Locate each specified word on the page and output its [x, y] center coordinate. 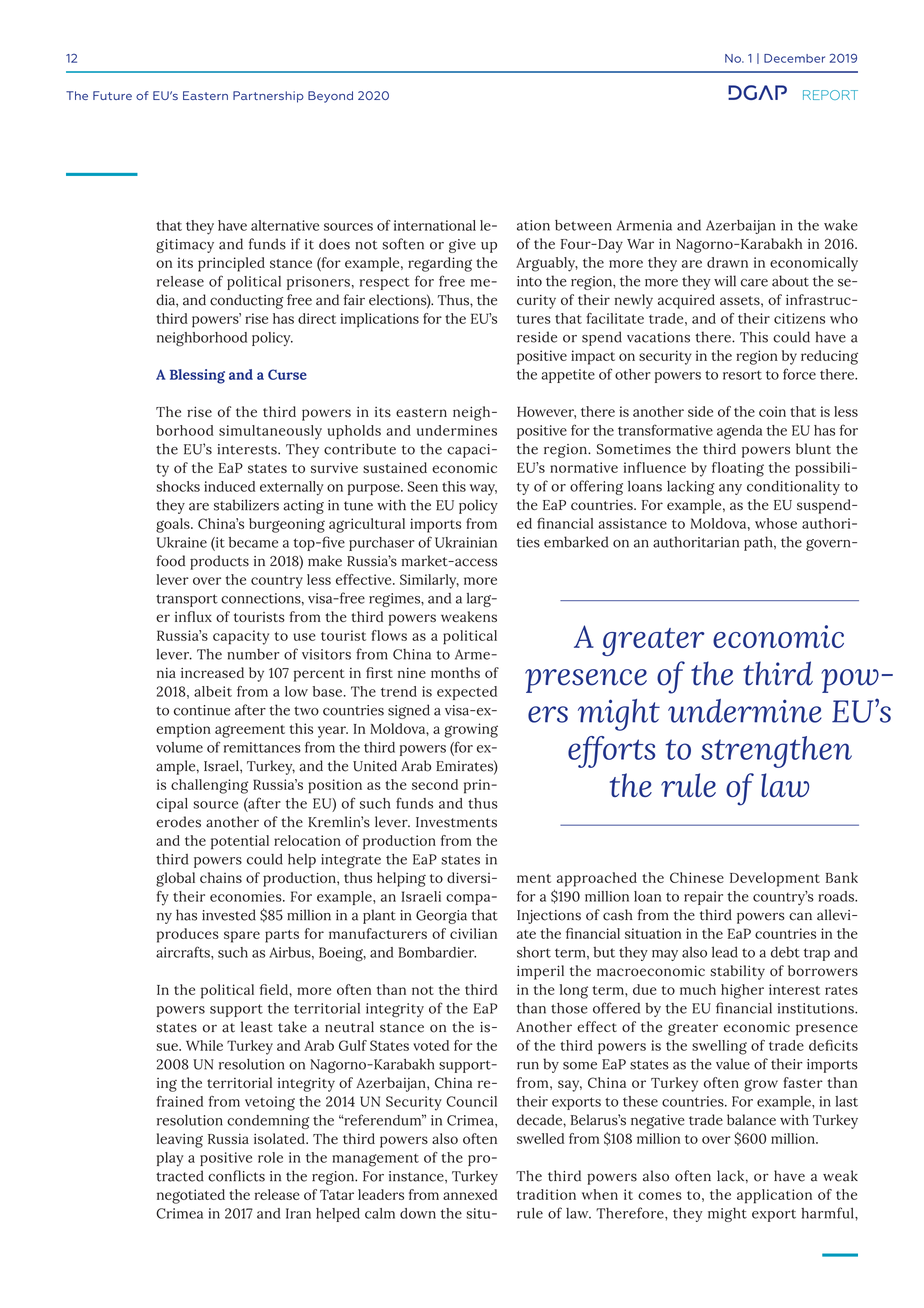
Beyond [330, 97]
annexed [470, 1194]
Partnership [268, 97]
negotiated [191, 1196]
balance [751, 1120]
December [794, 58]
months [455, 672]
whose [776, 523]
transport [187, 600]
